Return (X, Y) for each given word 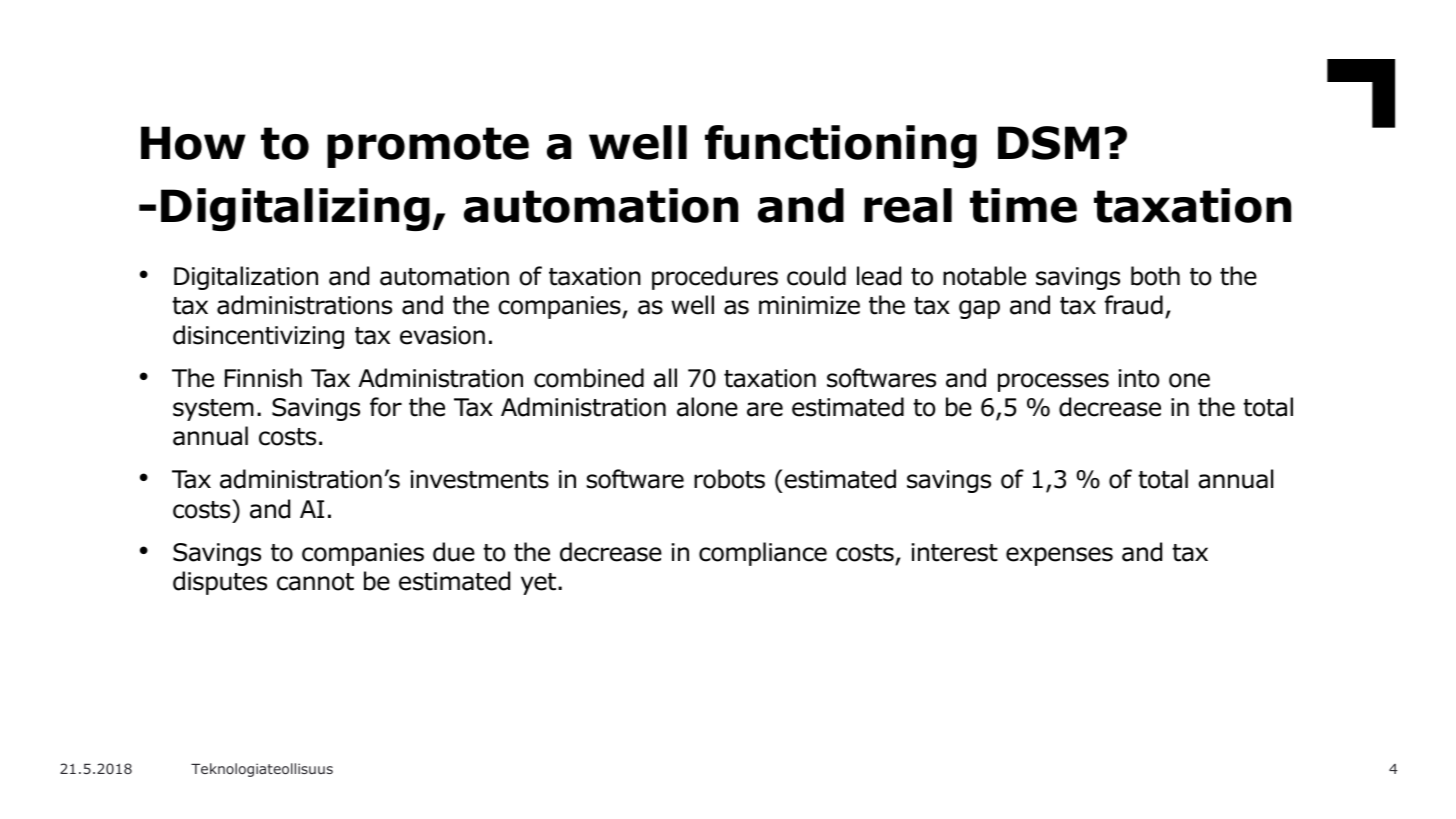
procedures (715, 278)
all (665, 378)
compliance (763, 554)
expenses (1059, 556)
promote (428, 147)
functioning (841, 146)
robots (729, 479)
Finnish (263, 378)
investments (480, 479)
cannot (315, 582)
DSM (1048, 143)
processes (1053, 382)
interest (955, 552)
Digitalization (246, 278)
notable (984, 276)
